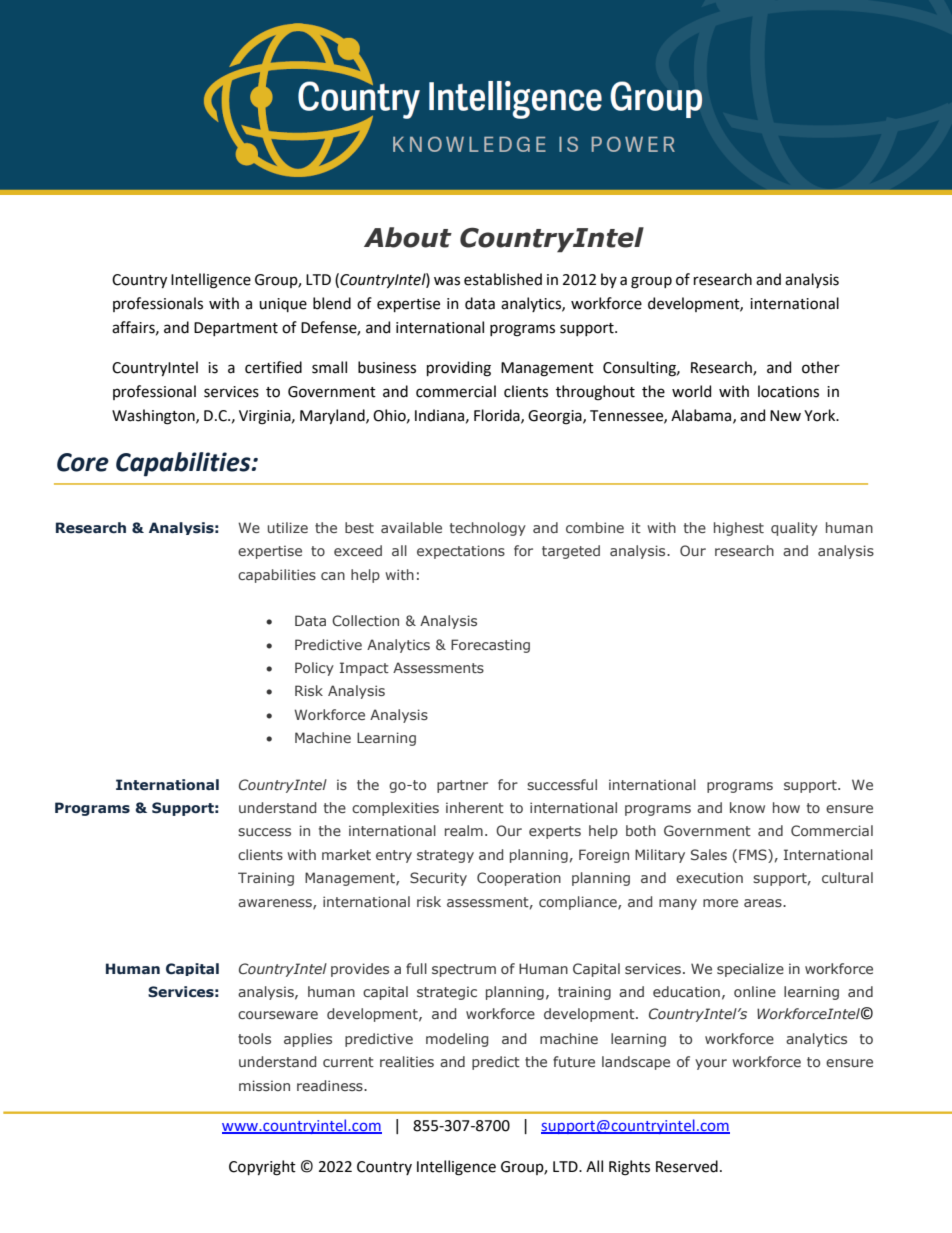 This image has width=952, height=1233. I want to click on Copyright, so click(262, 1168).
